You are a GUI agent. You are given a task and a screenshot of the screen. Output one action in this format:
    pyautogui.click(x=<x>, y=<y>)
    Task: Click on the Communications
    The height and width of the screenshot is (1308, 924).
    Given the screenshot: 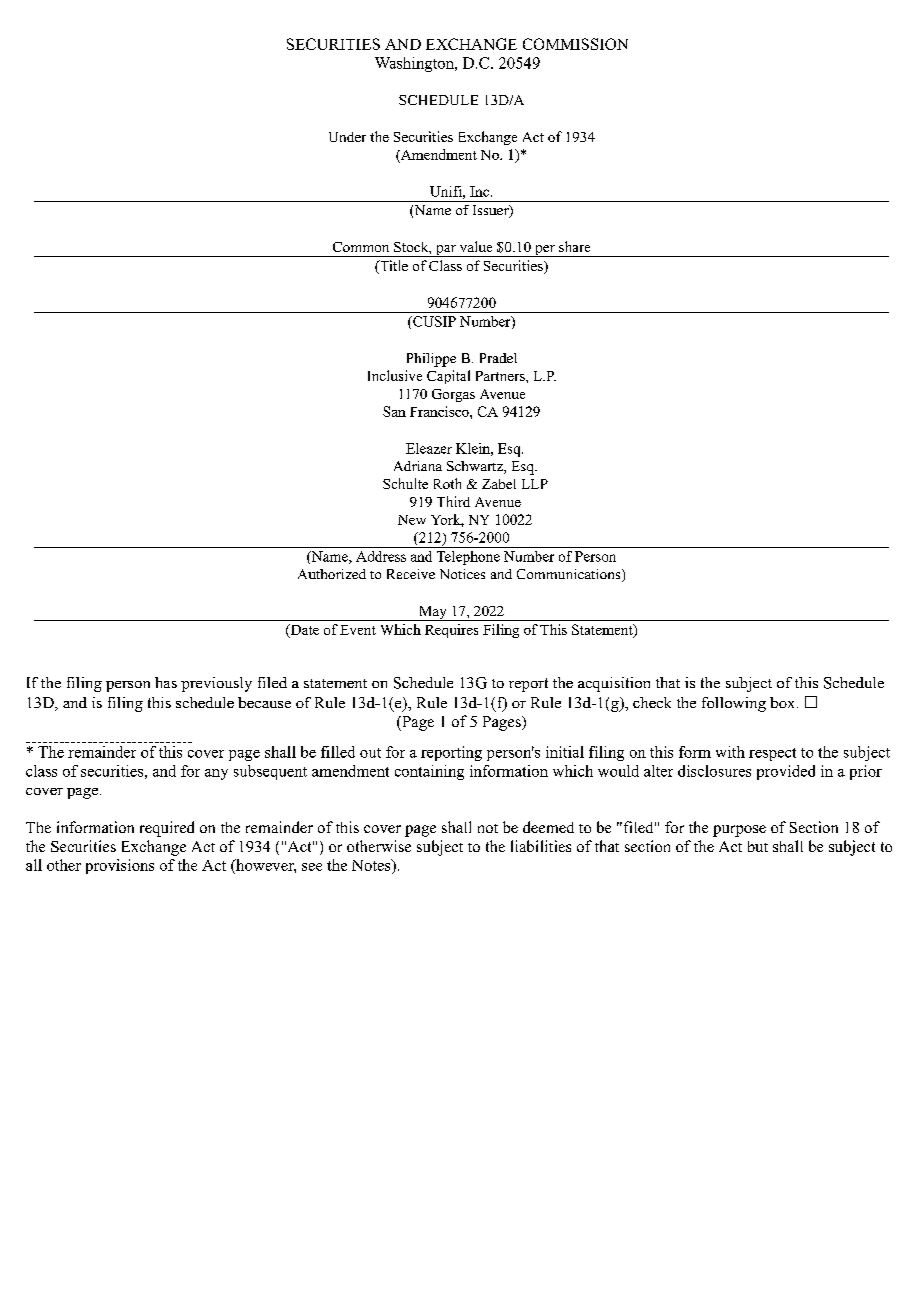 What is the action you would take?
    pyautogui.click(x=570, y=575)
